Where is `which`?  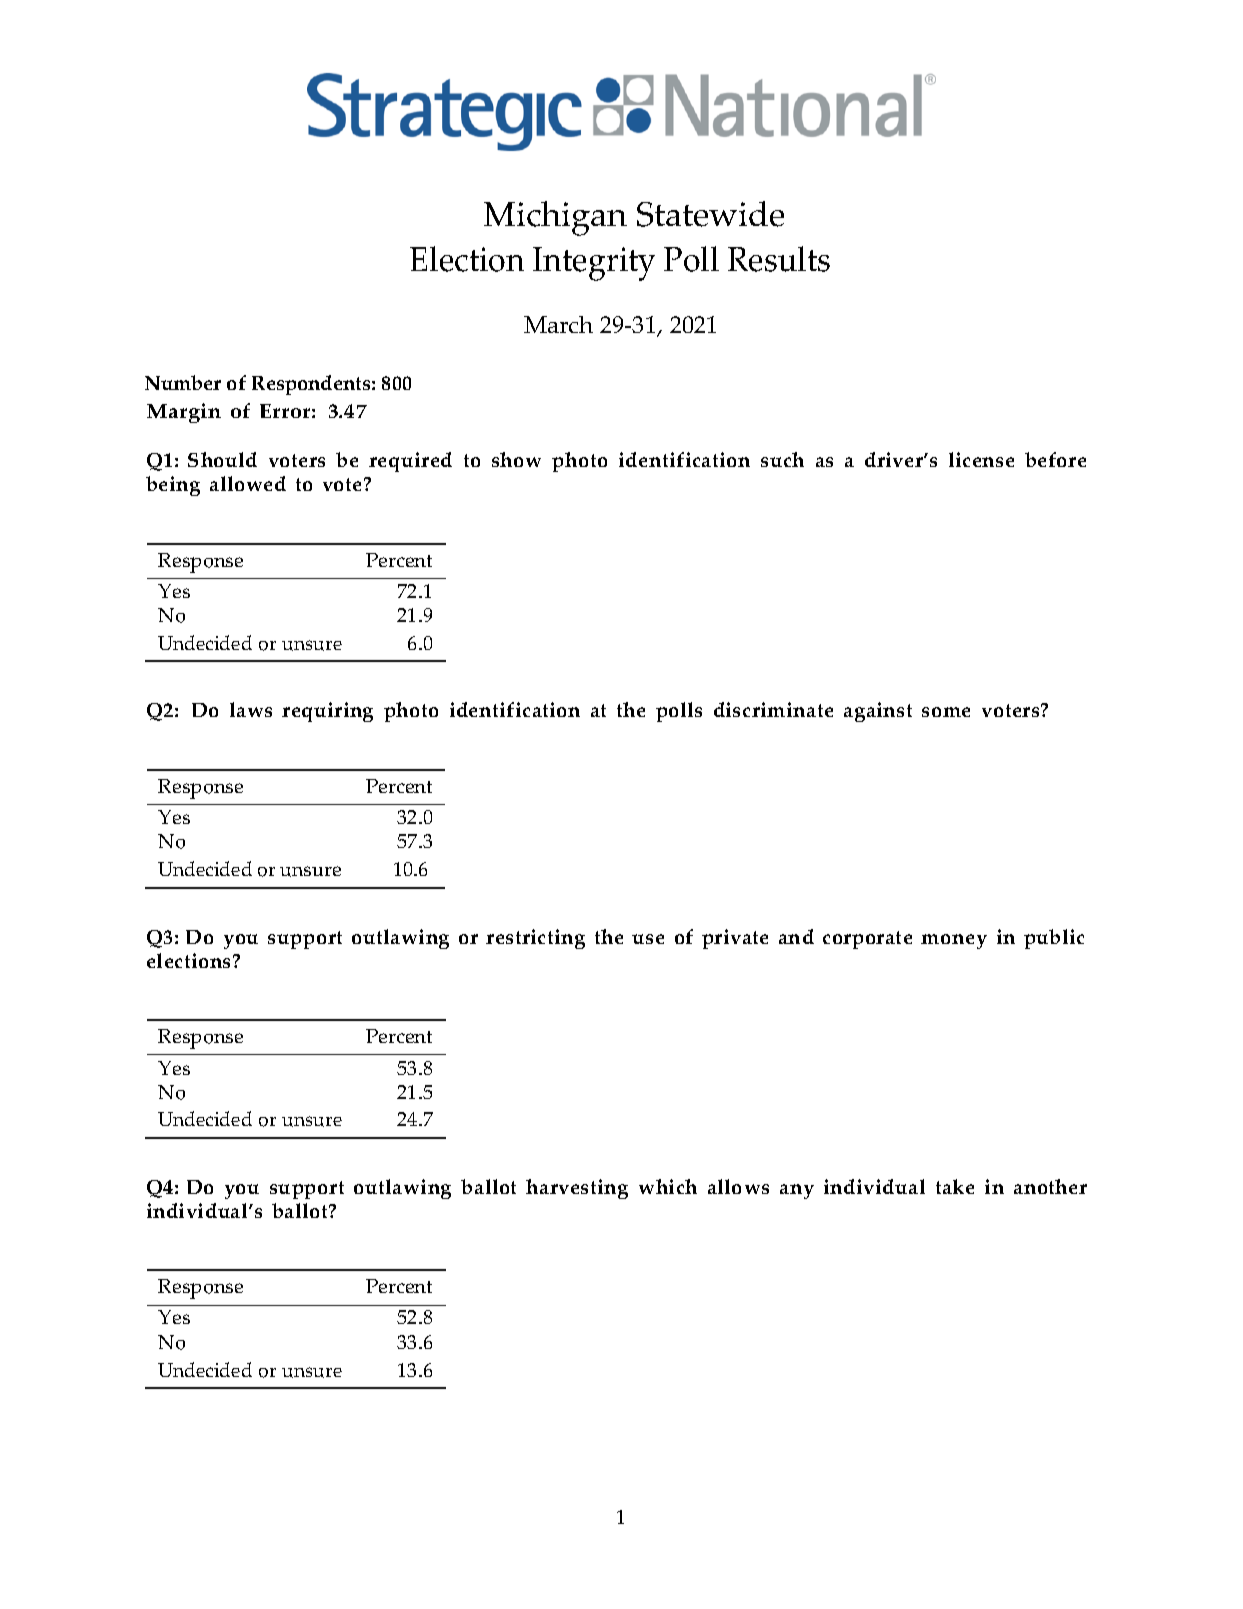
which is located at coordinates (668, 1186).
